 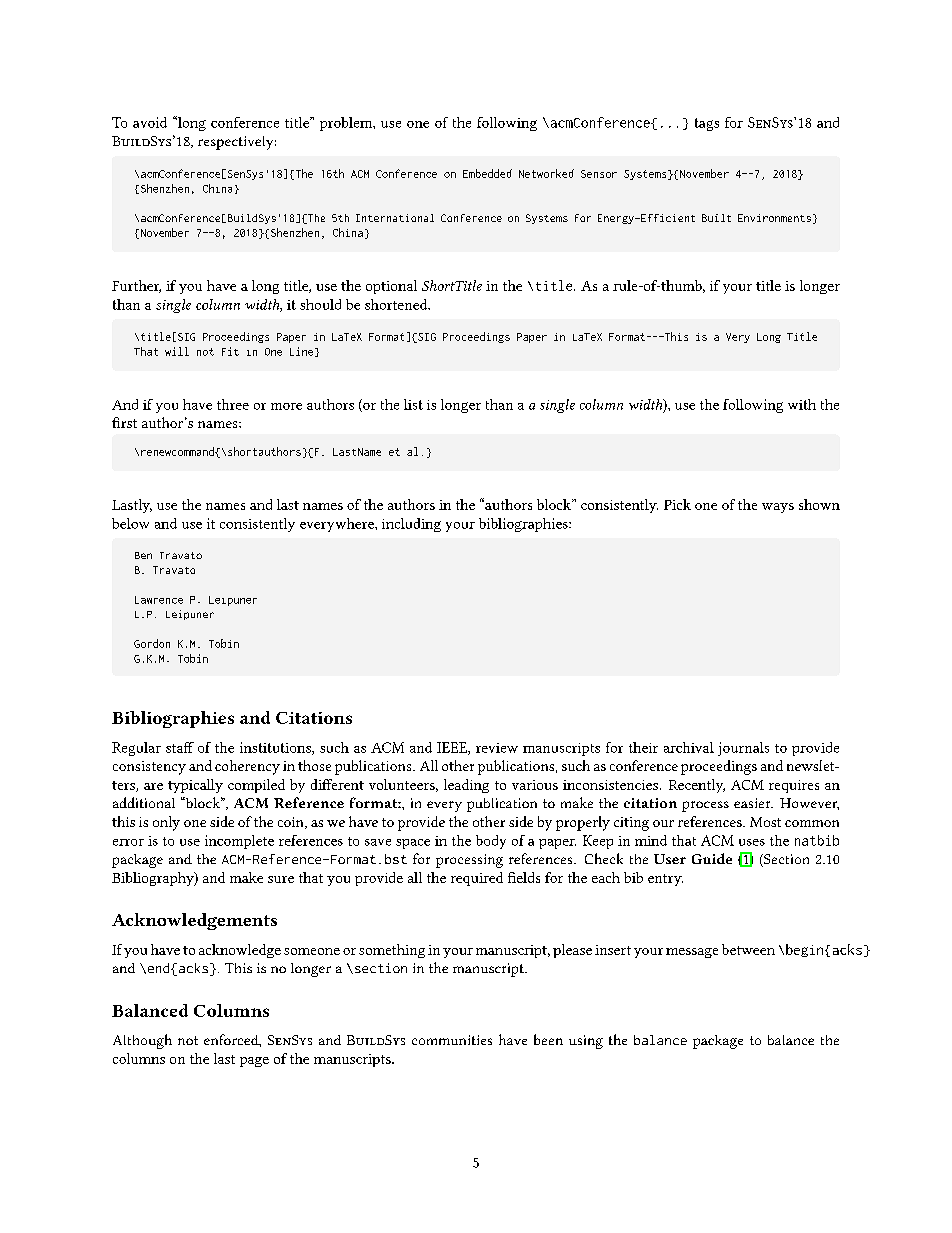 I want to click on tags, so click(x=707, y=124).
